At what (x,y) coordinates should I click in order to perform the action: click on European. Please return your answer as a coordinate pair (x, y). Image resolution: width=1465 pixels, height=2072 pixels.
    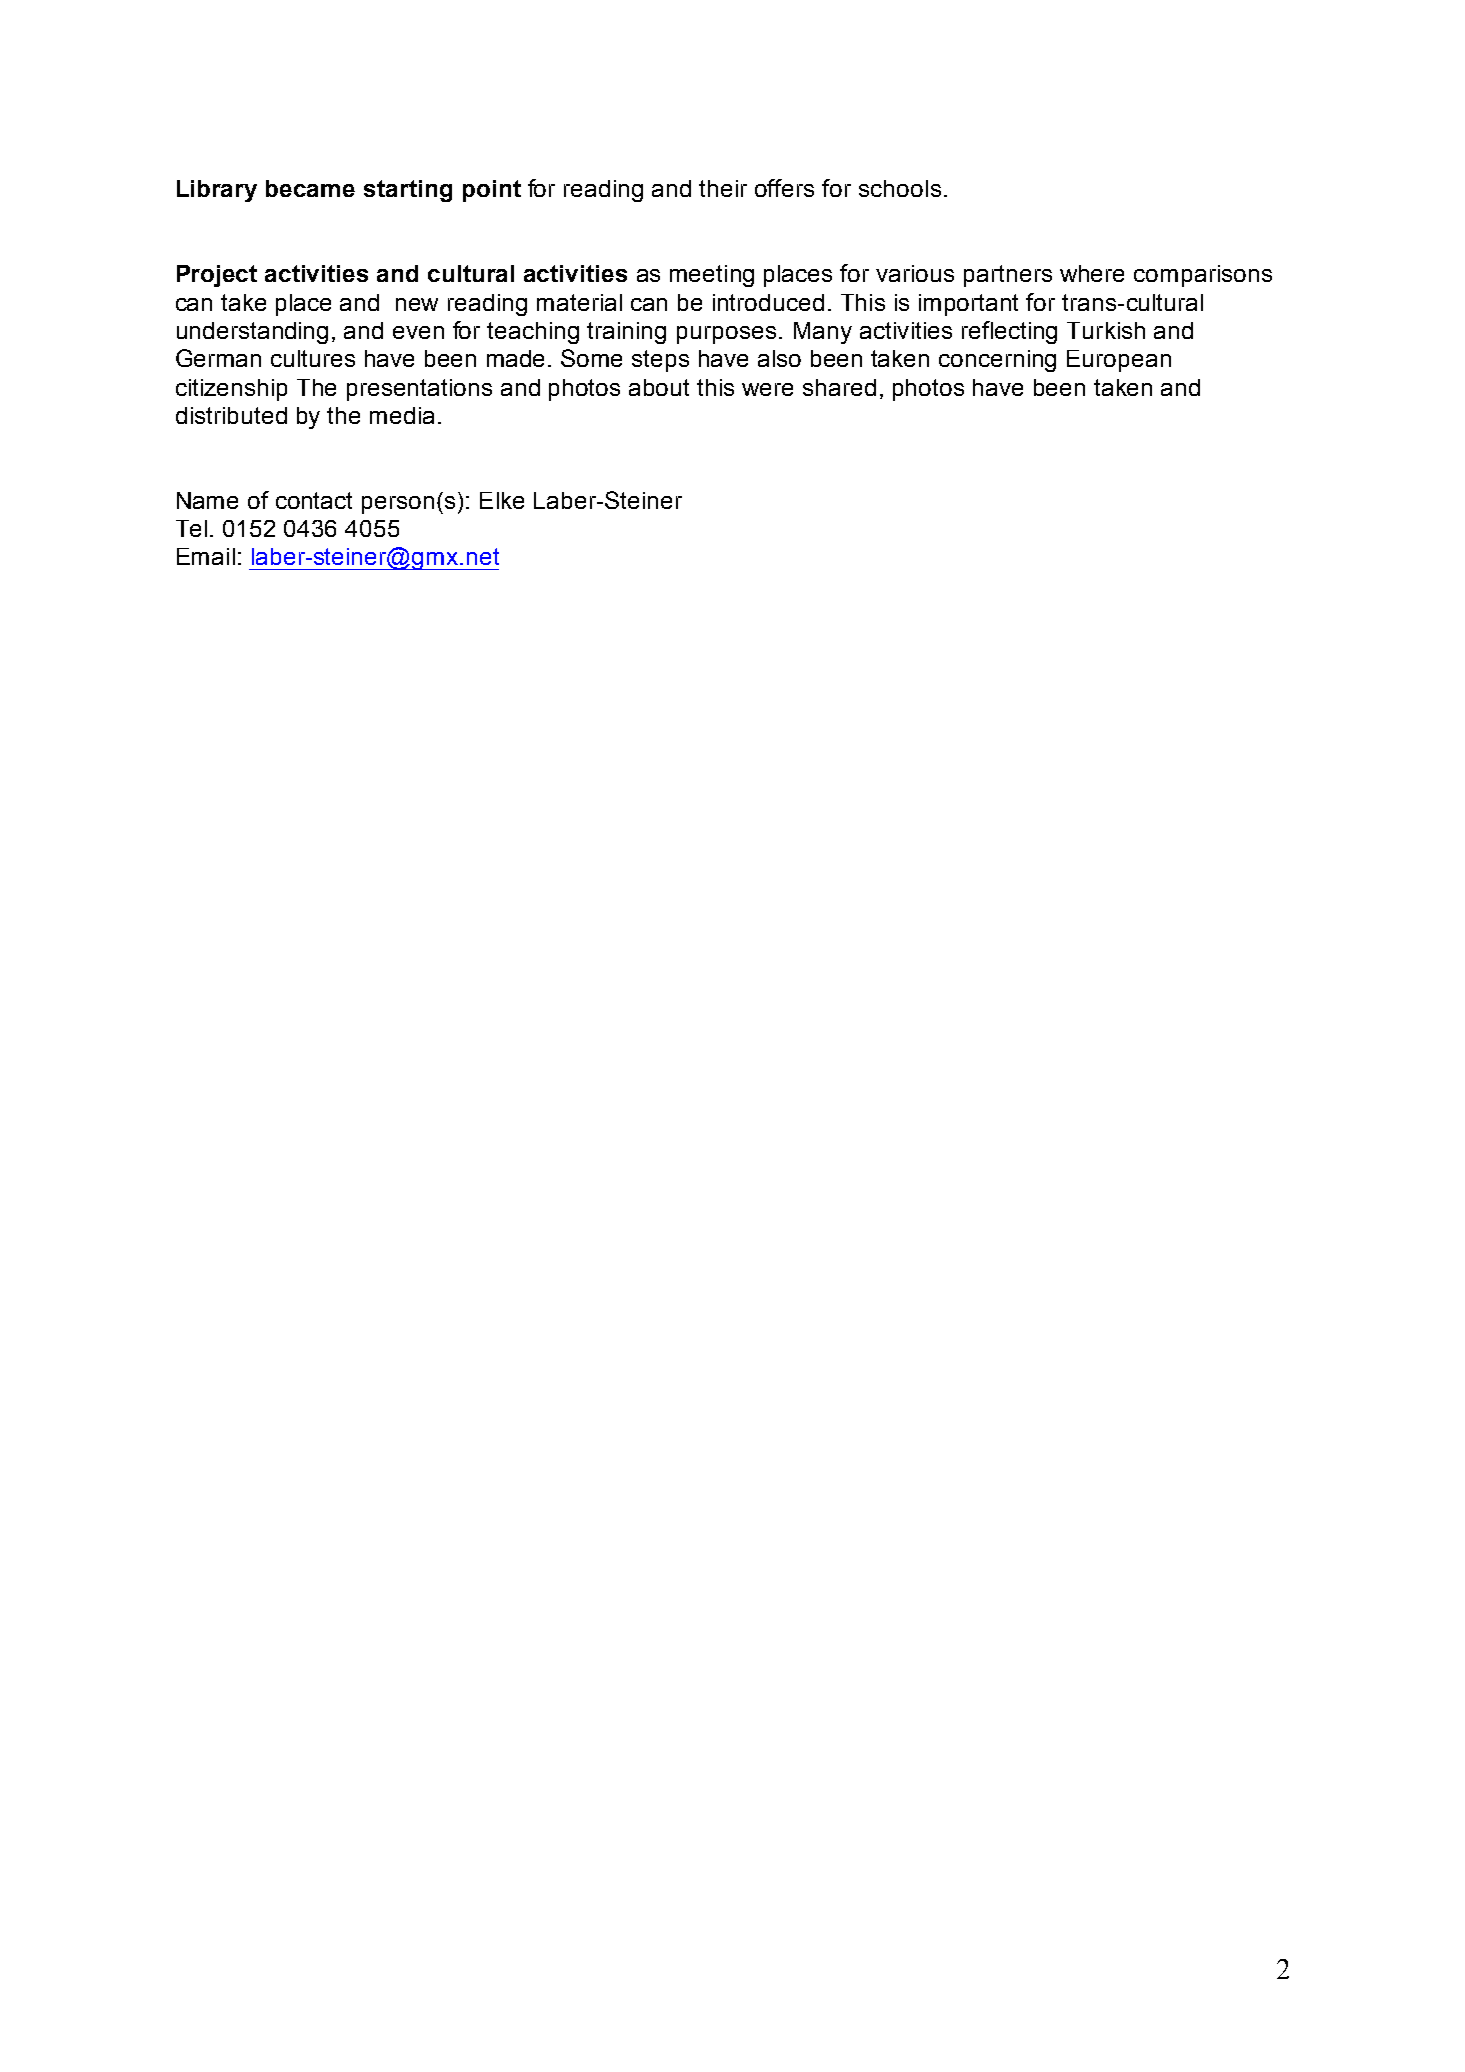
    Looking at the image, I should click on (1119, 361).
